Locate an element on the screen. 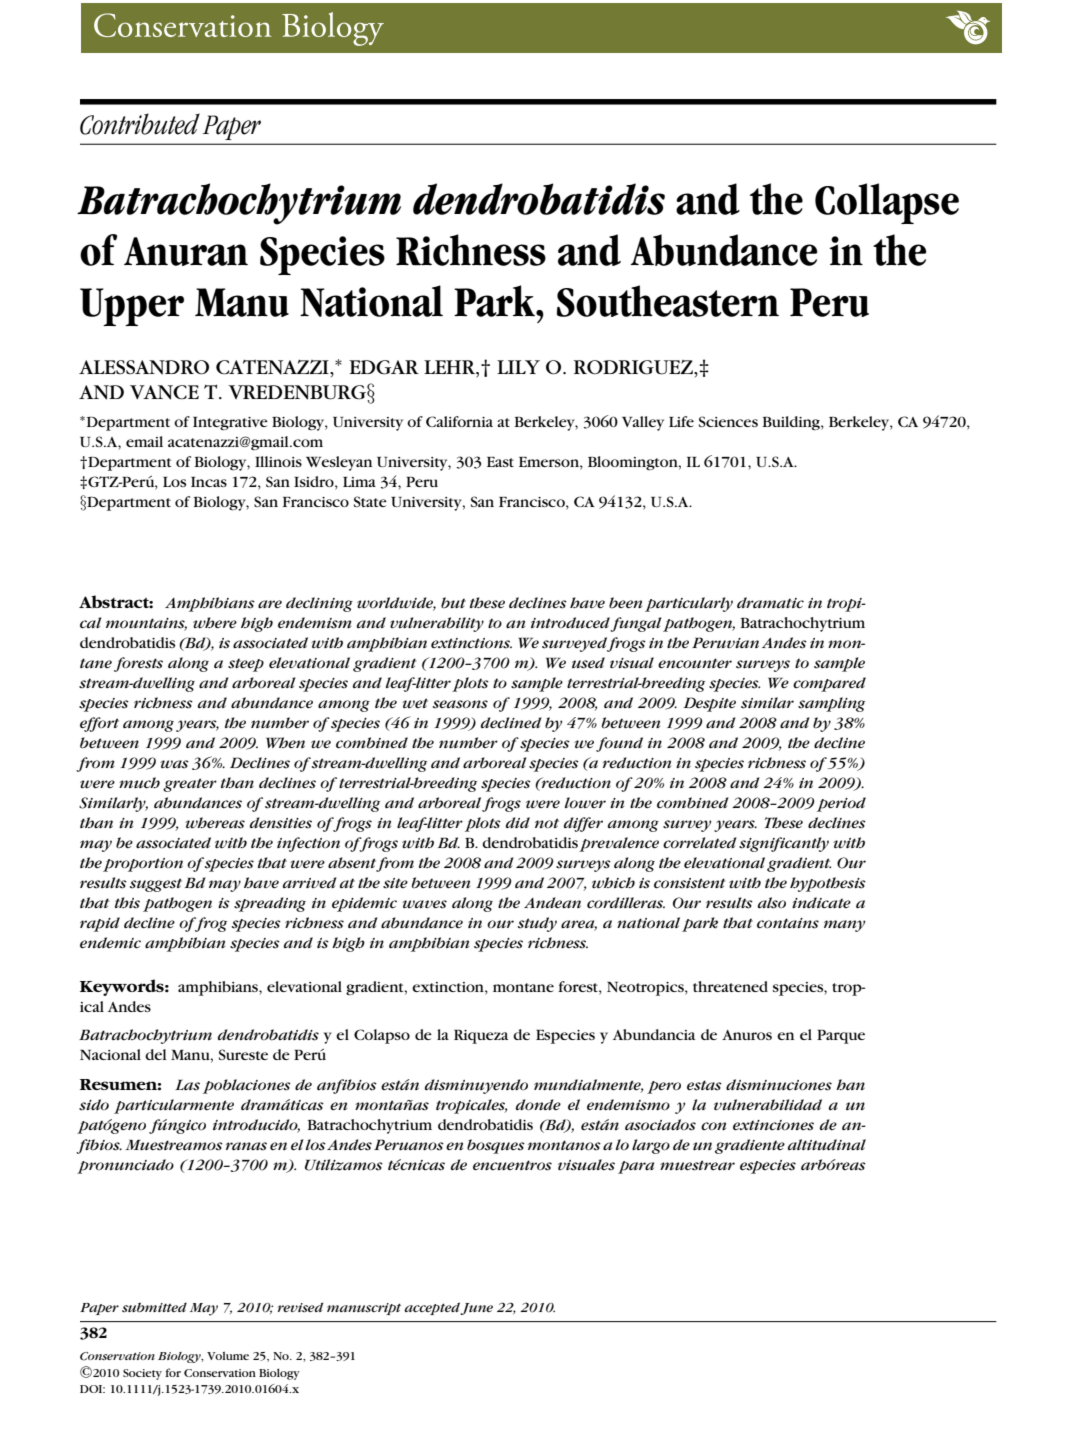 This screenshot has height=1429, width=1084. Contributed is located at coordinates (140, 124).
